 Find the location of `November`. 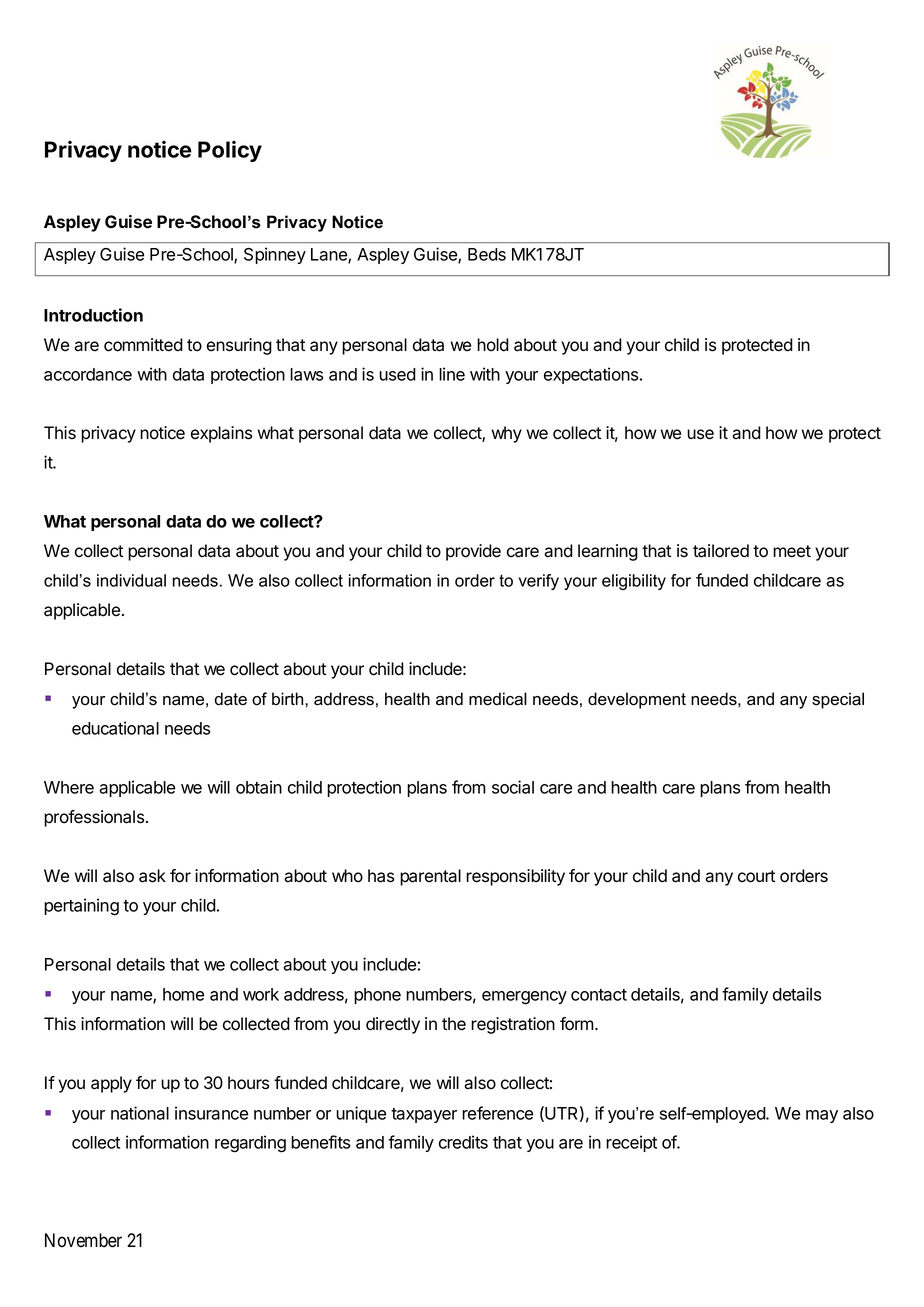

November is located at coordinates (83, 1240).
